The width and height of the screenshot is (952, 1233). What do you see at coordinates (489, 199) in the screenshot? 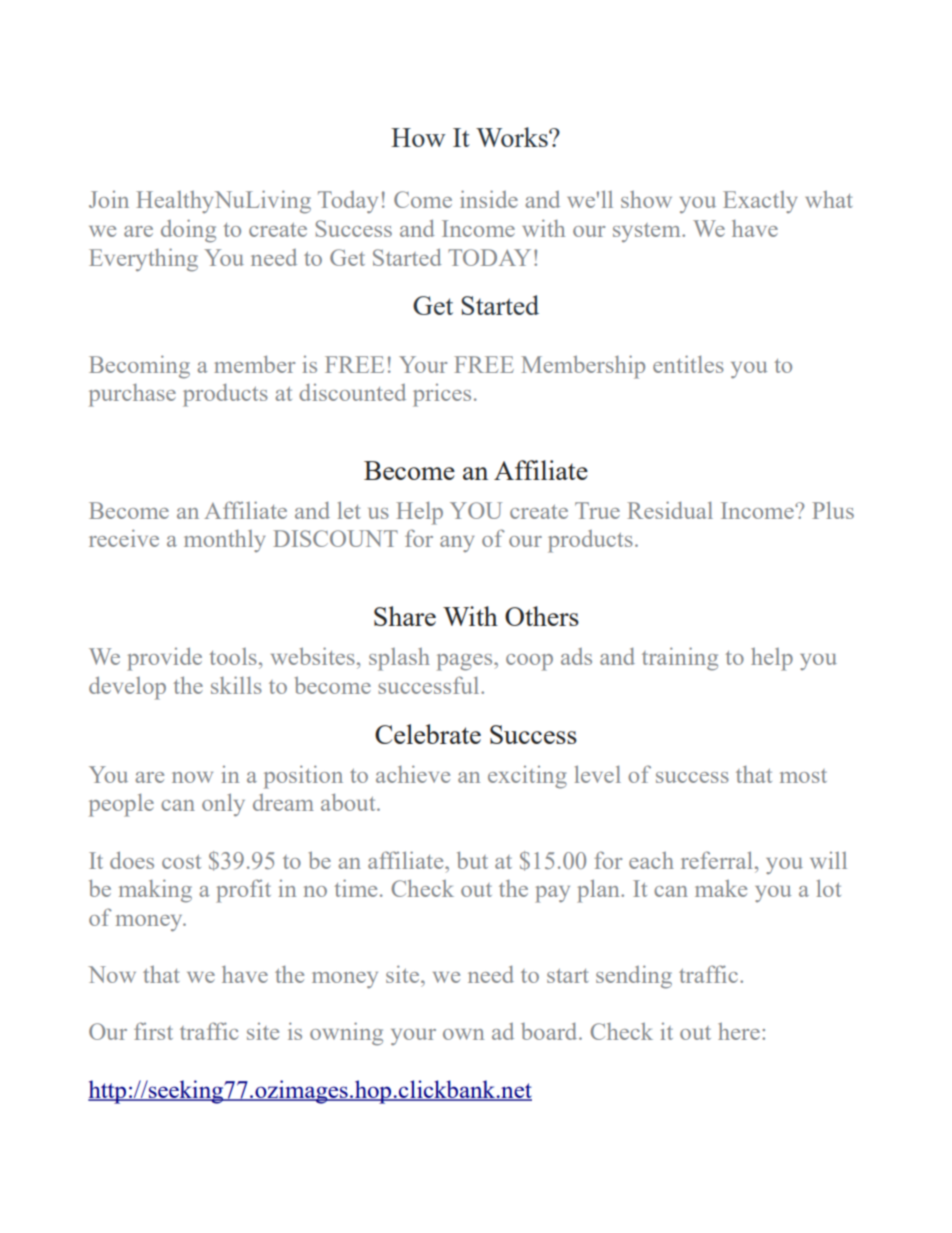
I see `inside` at bounding box center [489, 199].
